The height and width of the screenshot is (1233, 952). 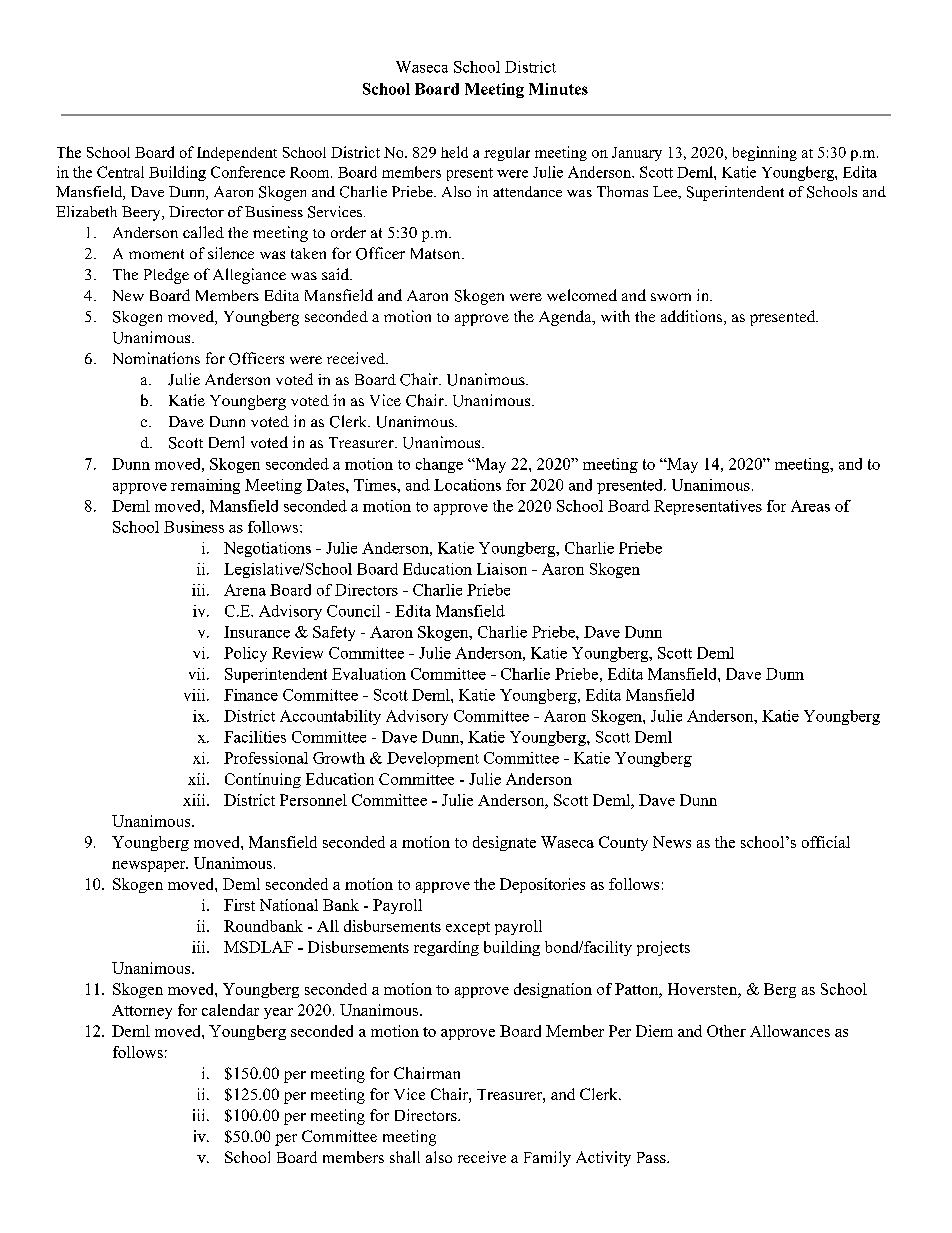 I want to click on change, so click(x=439, y=465).
